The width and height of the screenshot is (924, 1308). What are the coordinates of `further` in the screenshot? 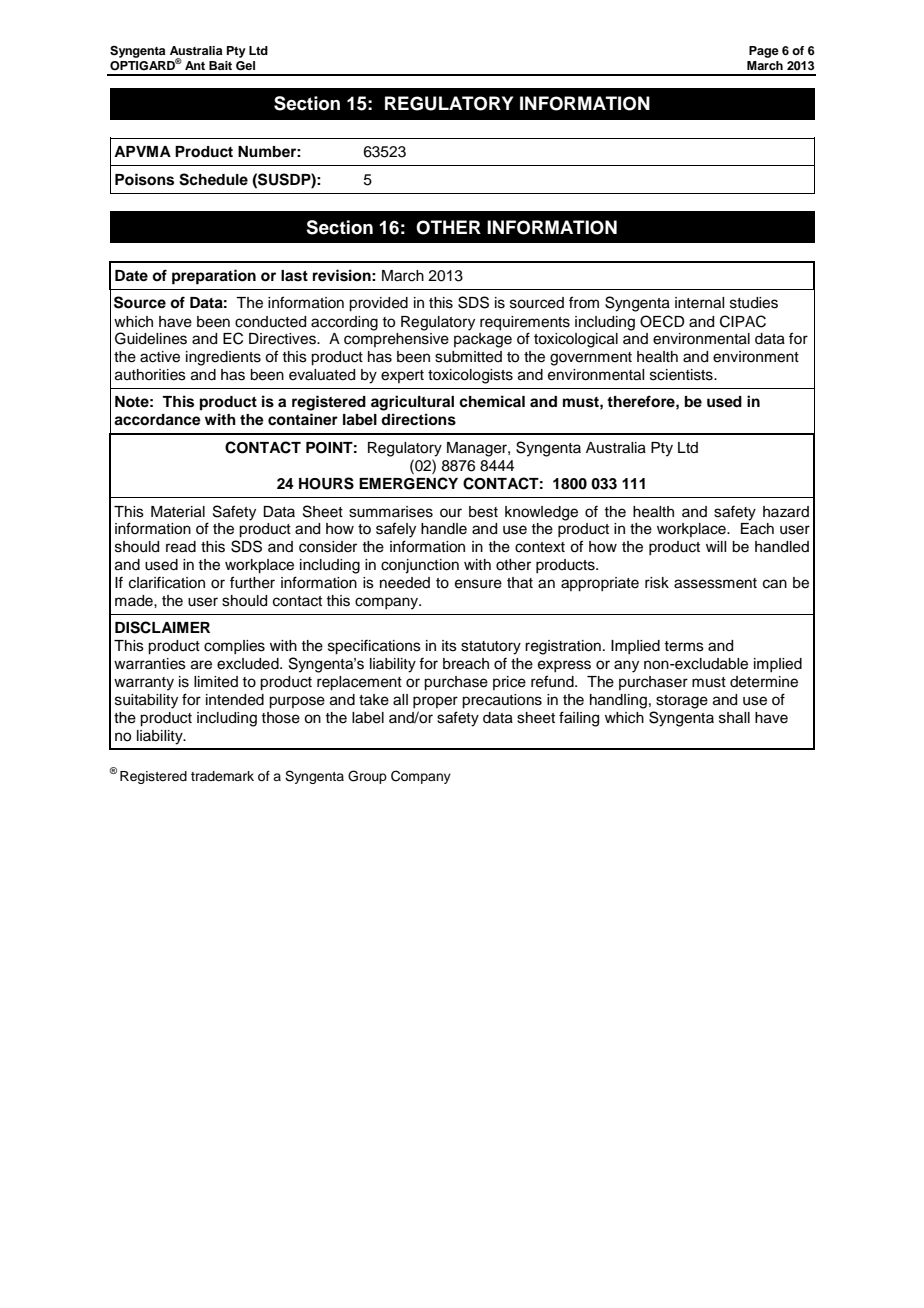 It's located at (252, 582).
